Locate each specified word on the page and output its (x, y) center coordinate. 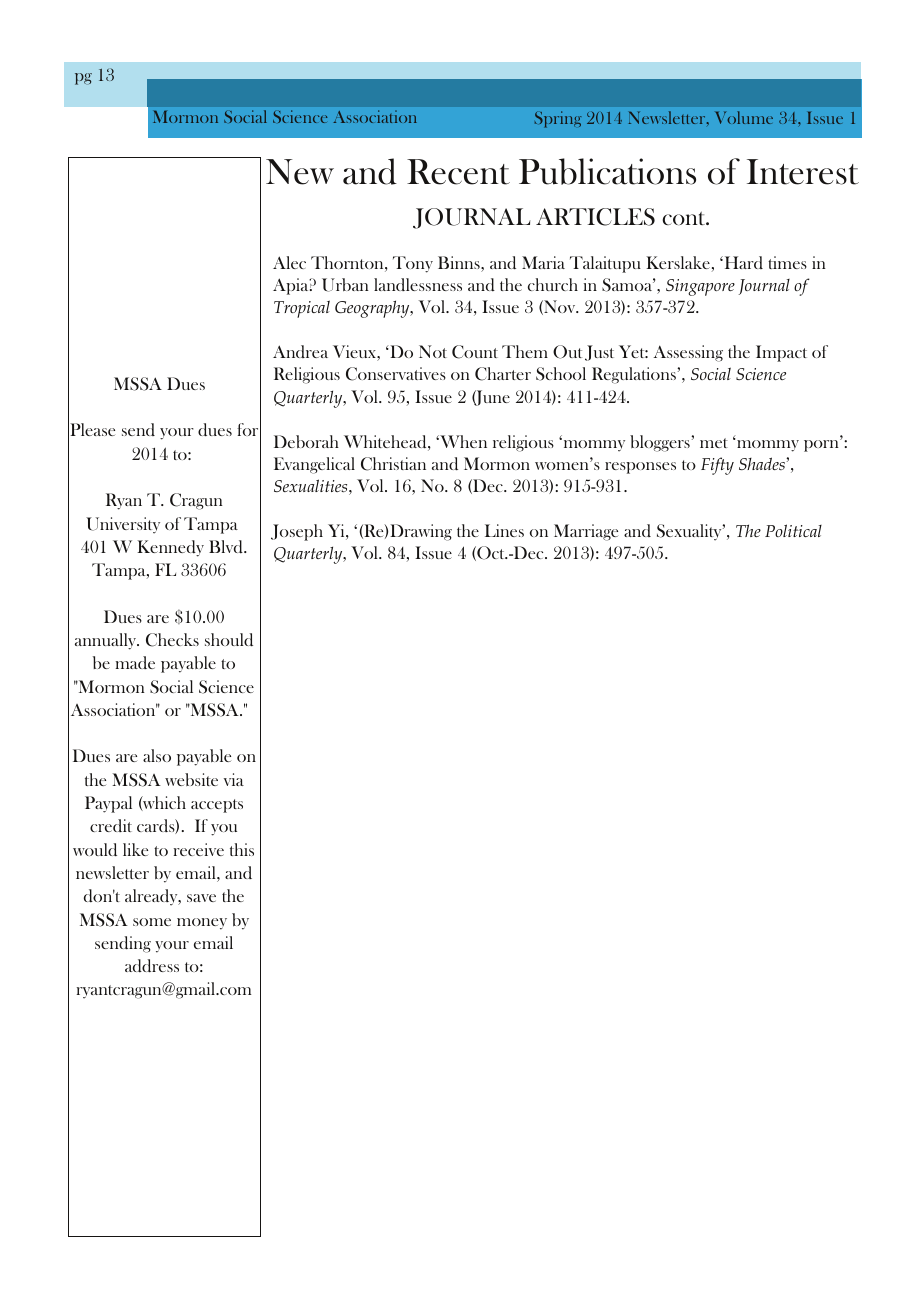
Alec (289, 262)
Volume (744, 117)
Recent (458, 172)
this (242, 849)
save (201, 898)
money (202, 924)
